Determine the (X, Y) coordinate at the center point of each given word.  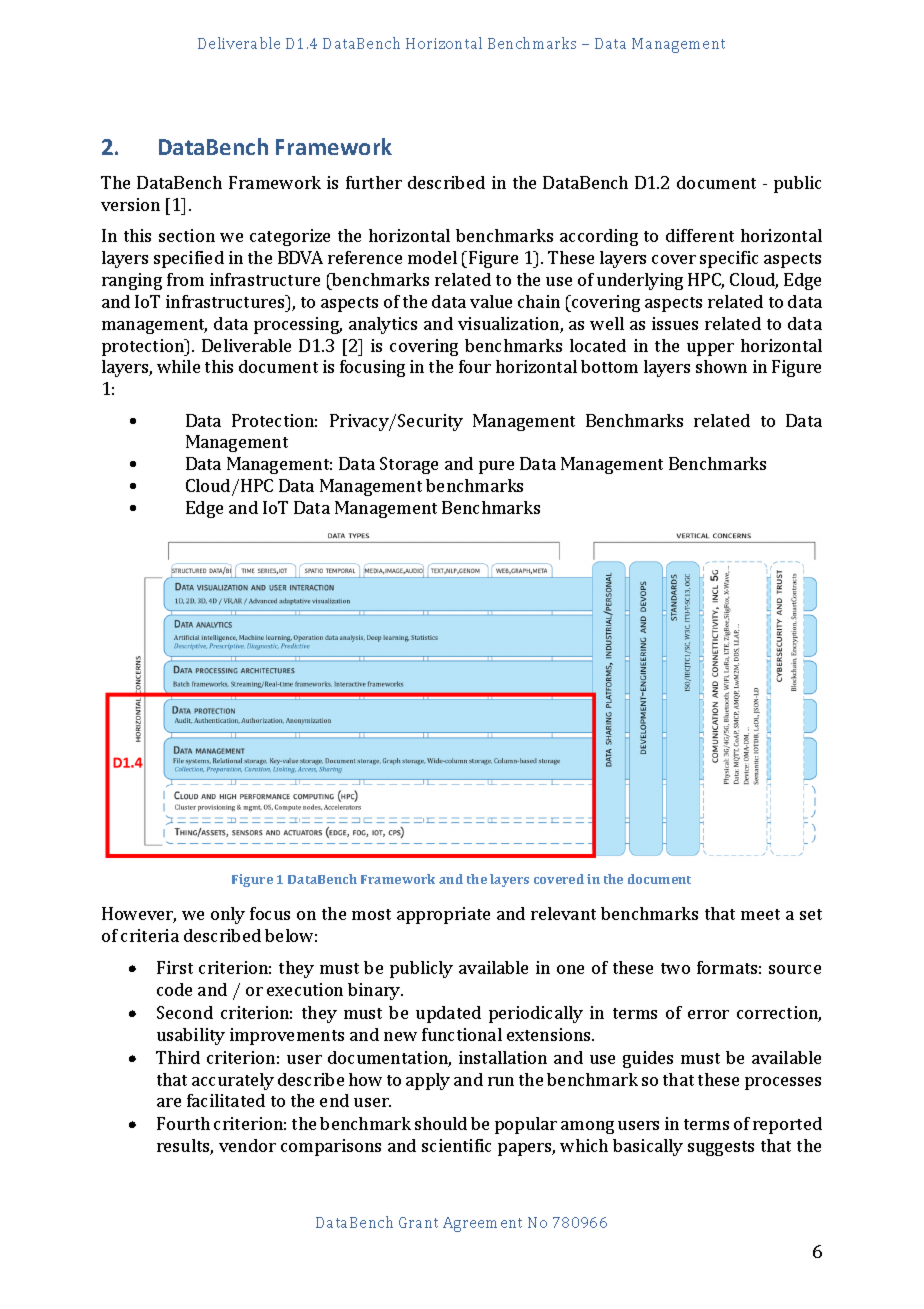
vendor (247, 1145)
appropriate (443, 915)
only (228, 915)
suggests (721, 1148)
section (187, 235)
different (700, 235)
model (432, 257)
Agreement (482, 1224)
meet (760, 914)
